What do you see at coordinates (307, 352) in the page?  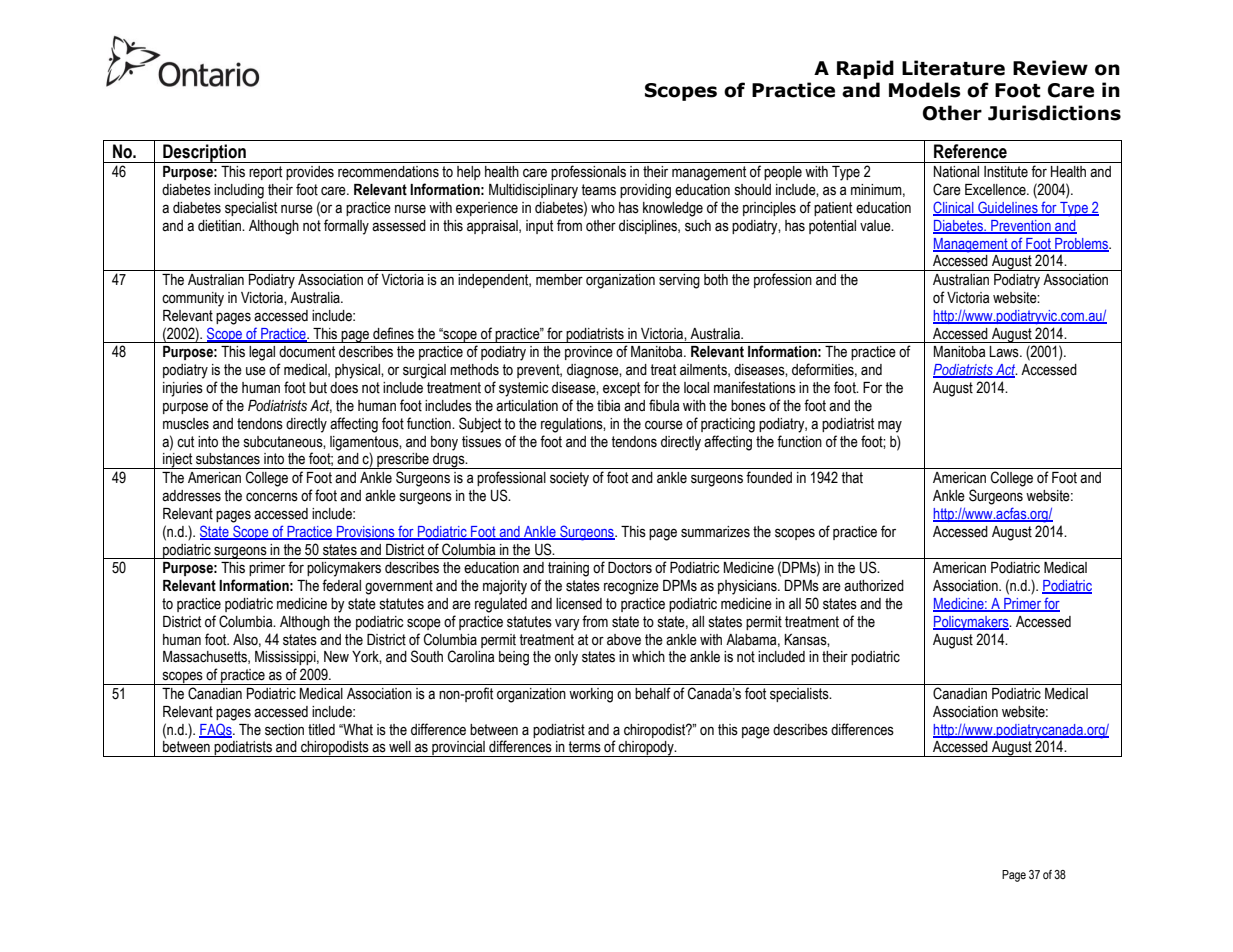 I see `document` at bounding box center [307, 352].
